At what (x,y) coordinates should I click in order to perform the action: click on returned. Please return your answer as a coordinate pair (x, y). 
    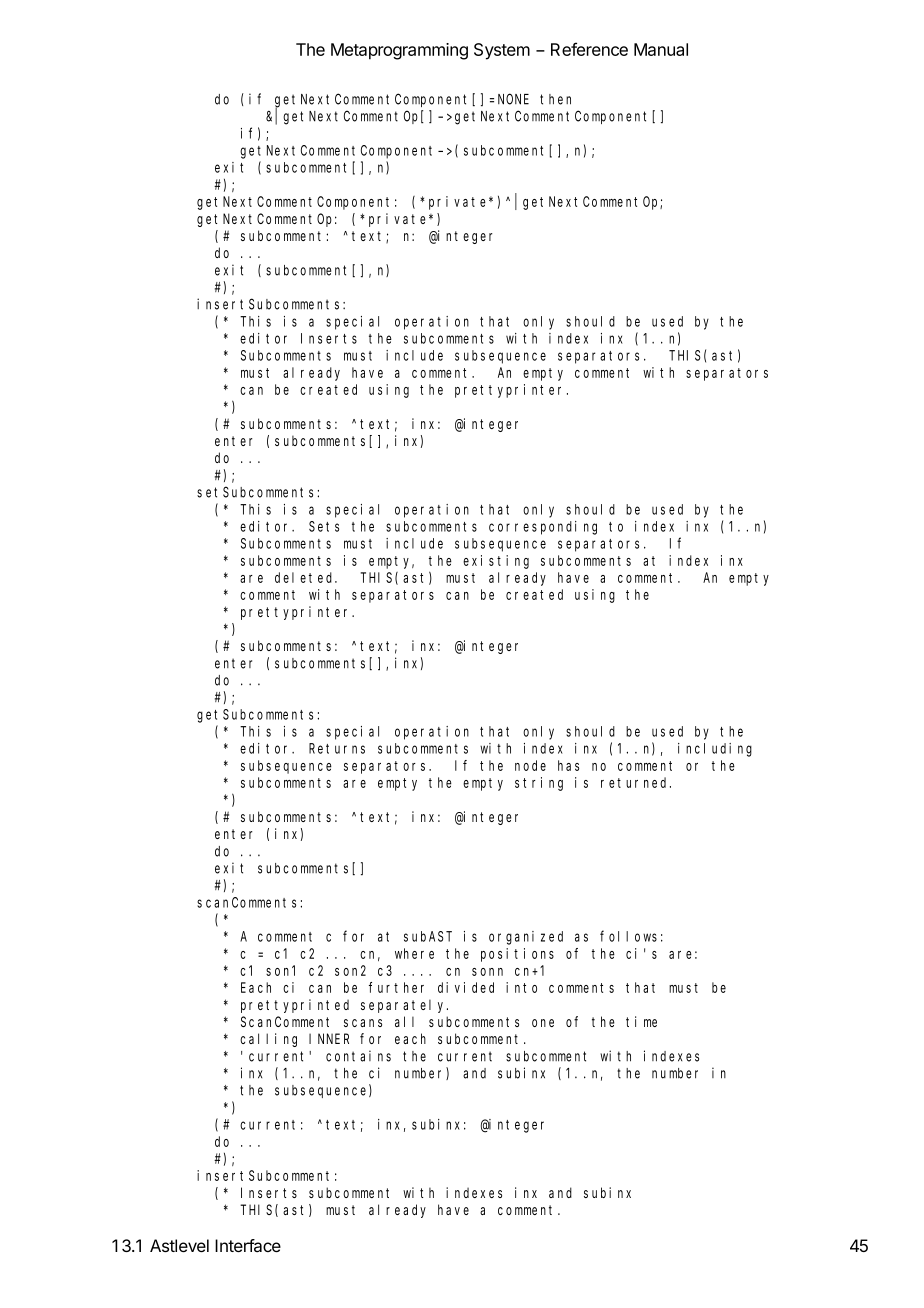
    Looking at the image, I should click on (636, 782).
